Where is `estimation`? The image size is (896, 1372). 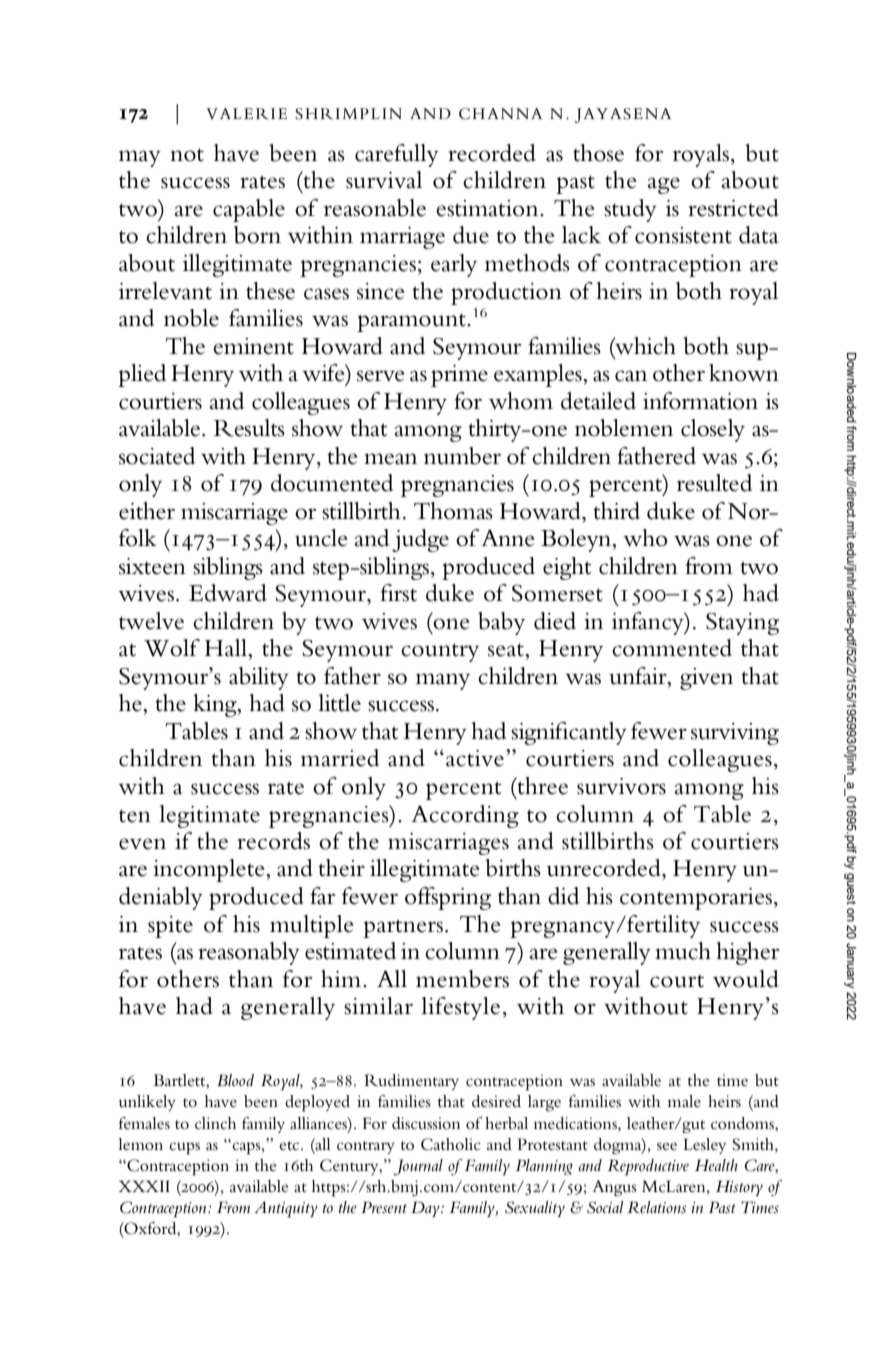
estimation is located at coordinates (488, 208).
